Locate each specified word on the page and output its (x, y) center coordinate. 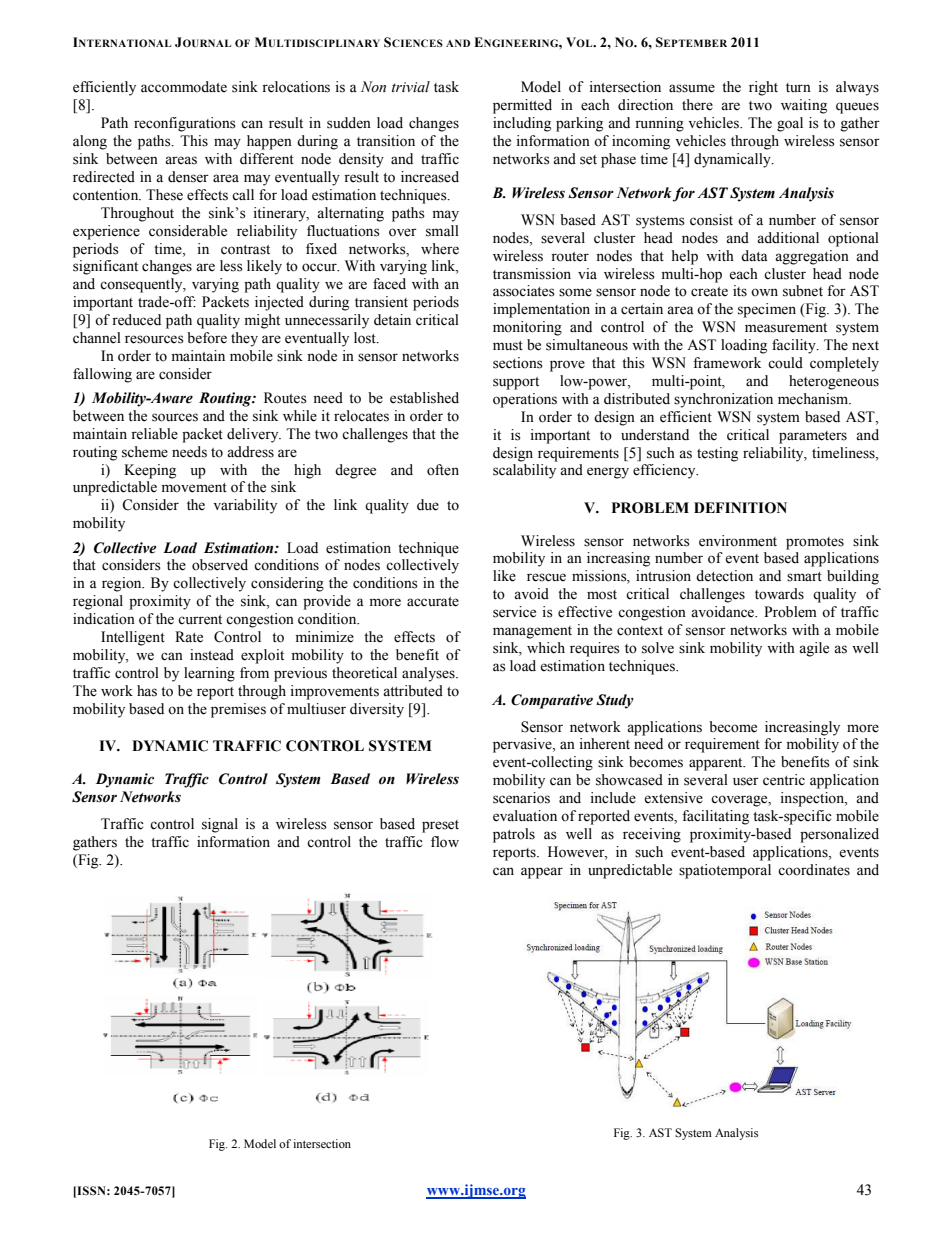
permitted (522, 106)
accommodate (184, 87)
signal (220, 825)
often (443, 470)
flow (445, 842)
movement (194, 488)
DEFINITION (740, 508)
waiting (804, 106)
